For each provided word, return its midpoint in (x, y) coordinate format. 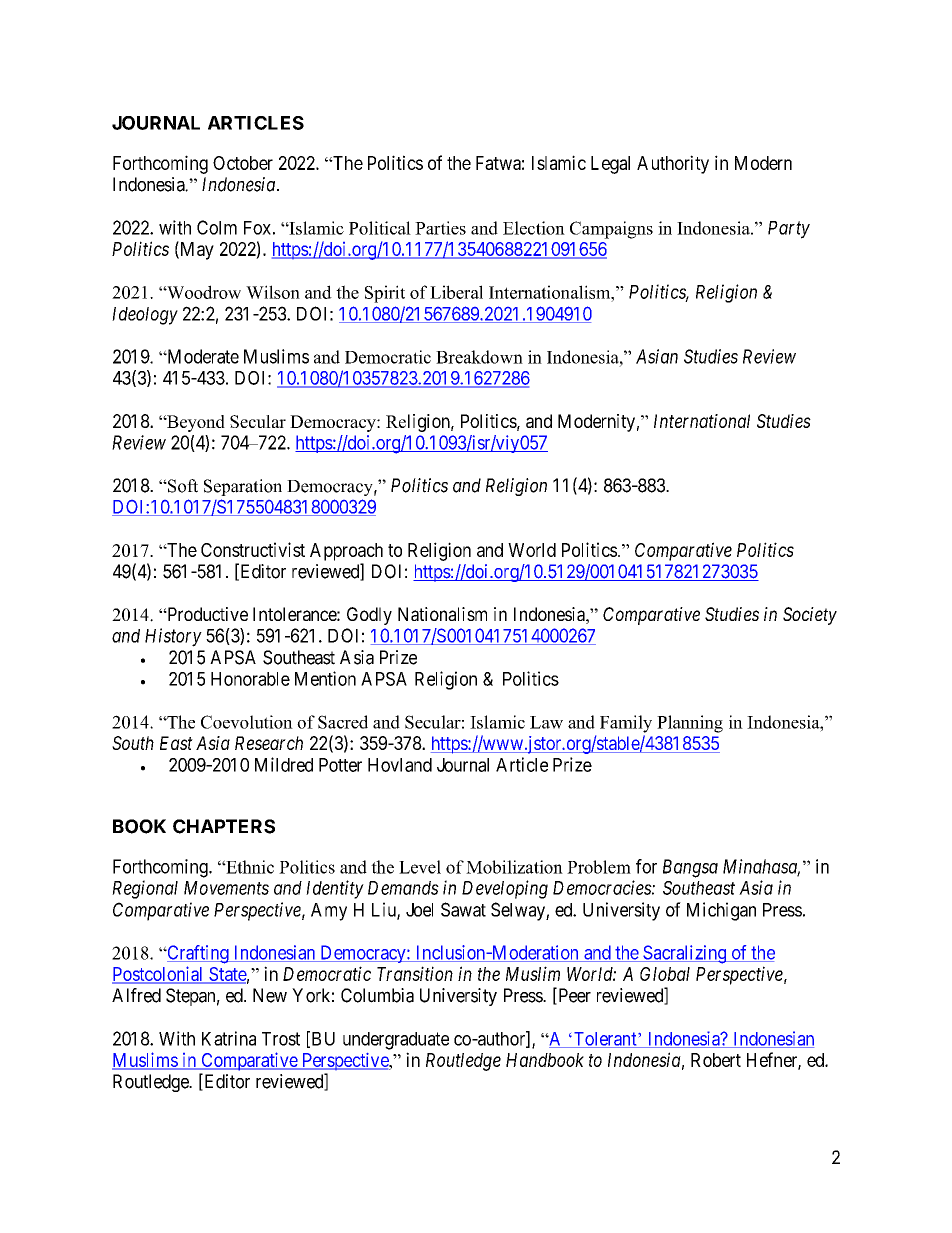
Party (789, 230)
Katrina (229, 1038)
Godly (369, 616)
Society (810, 616)
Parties (440, 228)
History (173, 637)
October (243, 163)
